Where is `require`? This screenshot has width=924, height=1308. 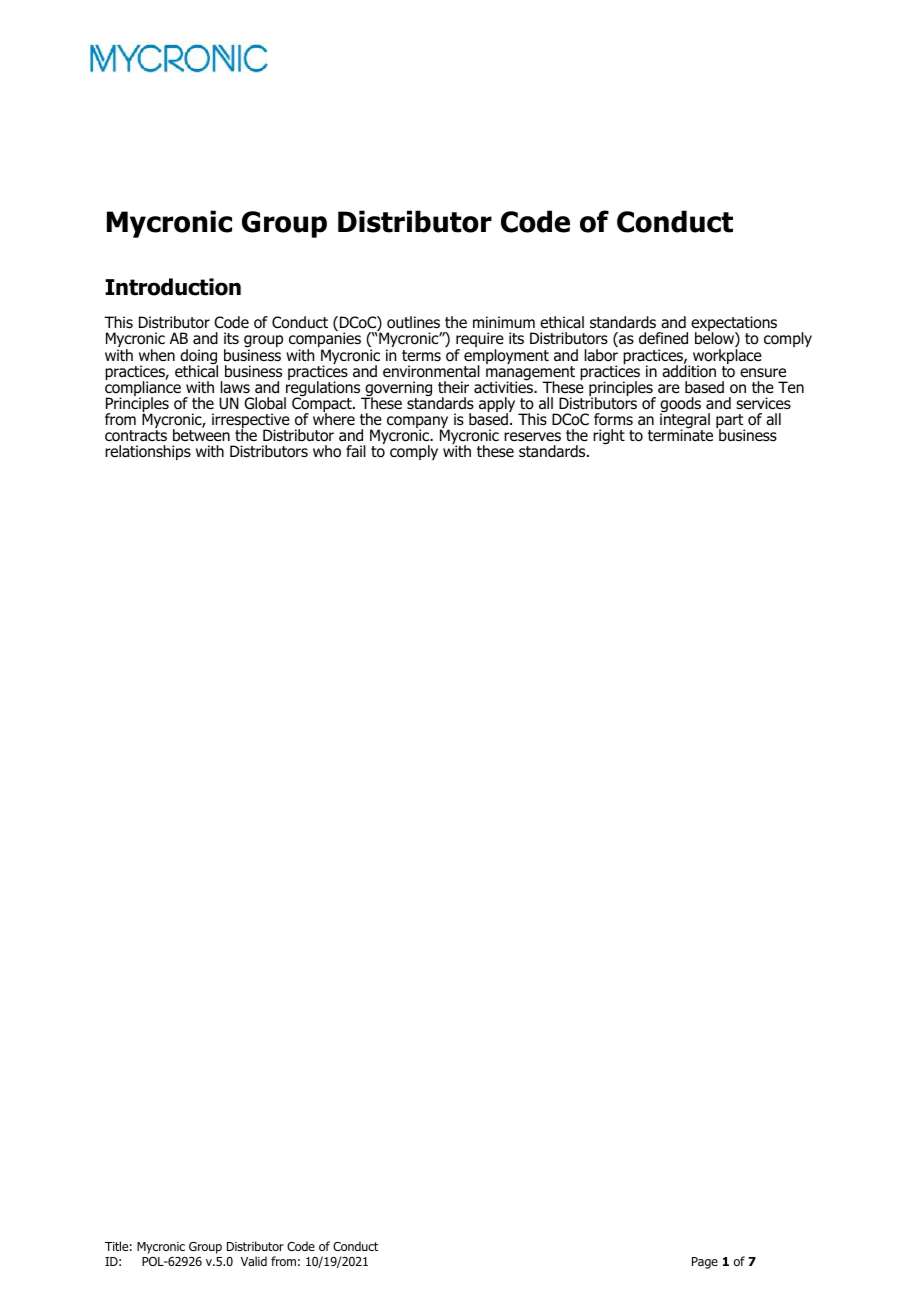 require is located at coordinates (480, 341).
